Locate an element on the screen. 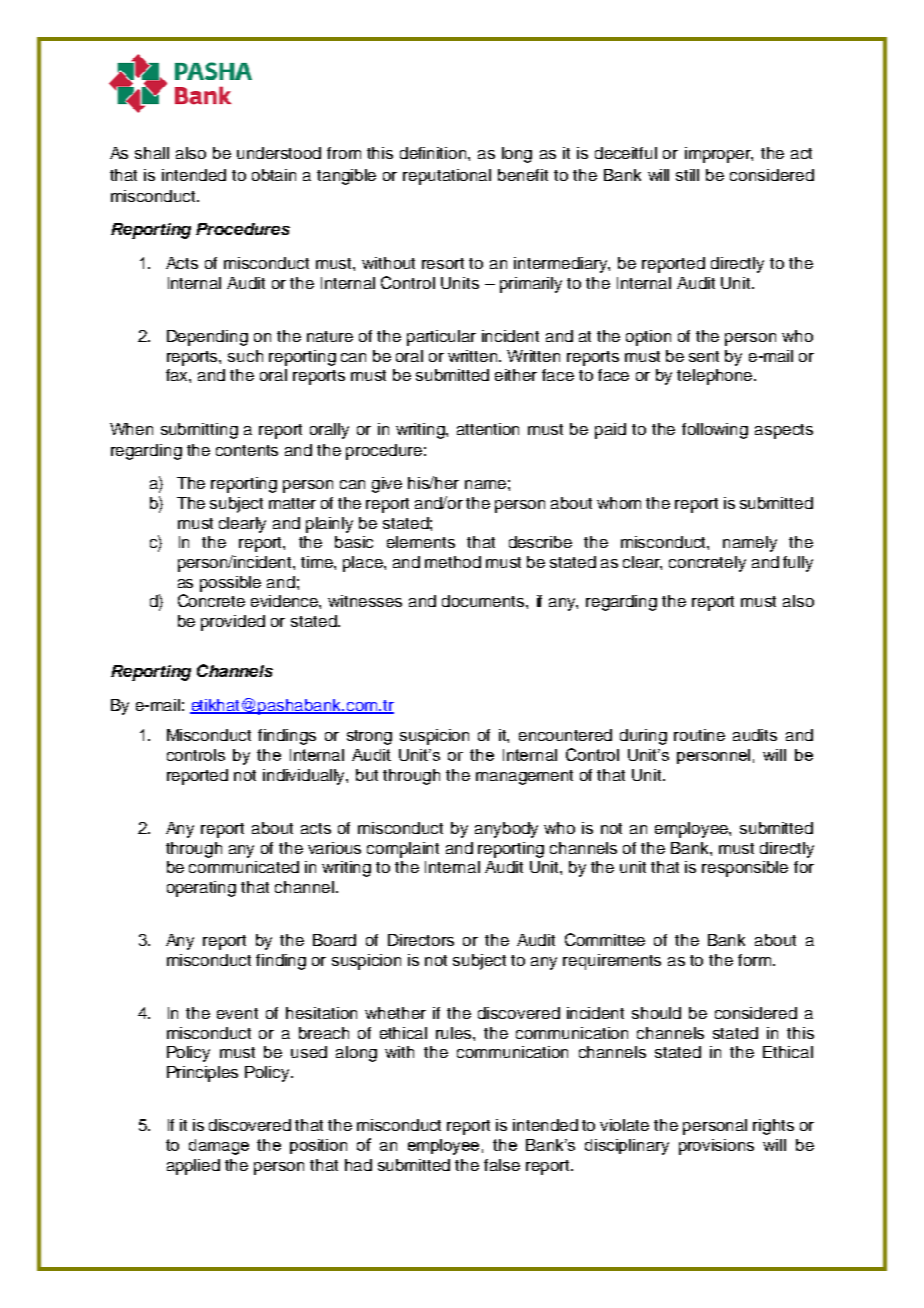  damage is located at coordinates (219, 1147).
